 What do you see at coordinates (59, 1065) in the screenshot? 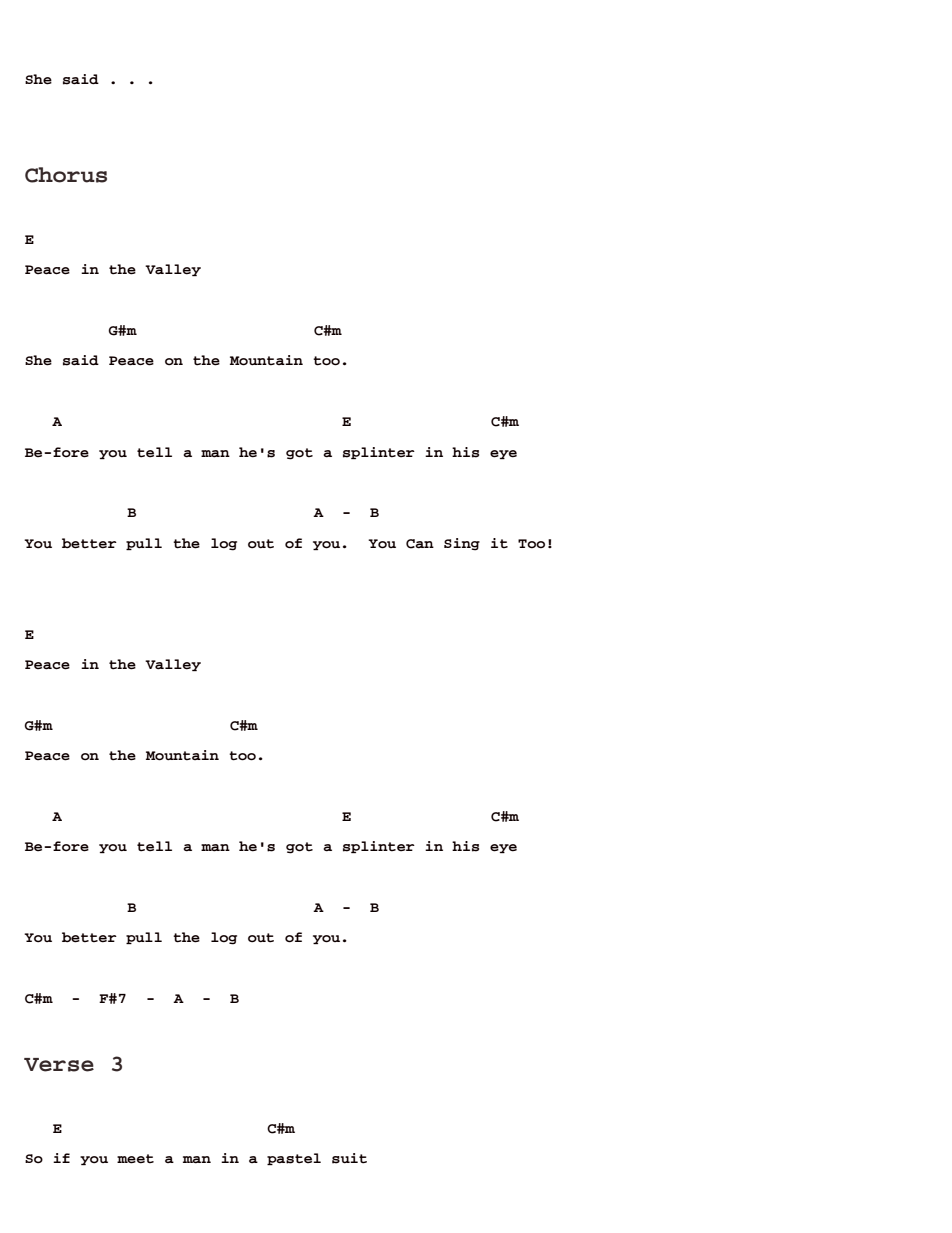
I see `Verse` at bounding box center [59, 1065].
